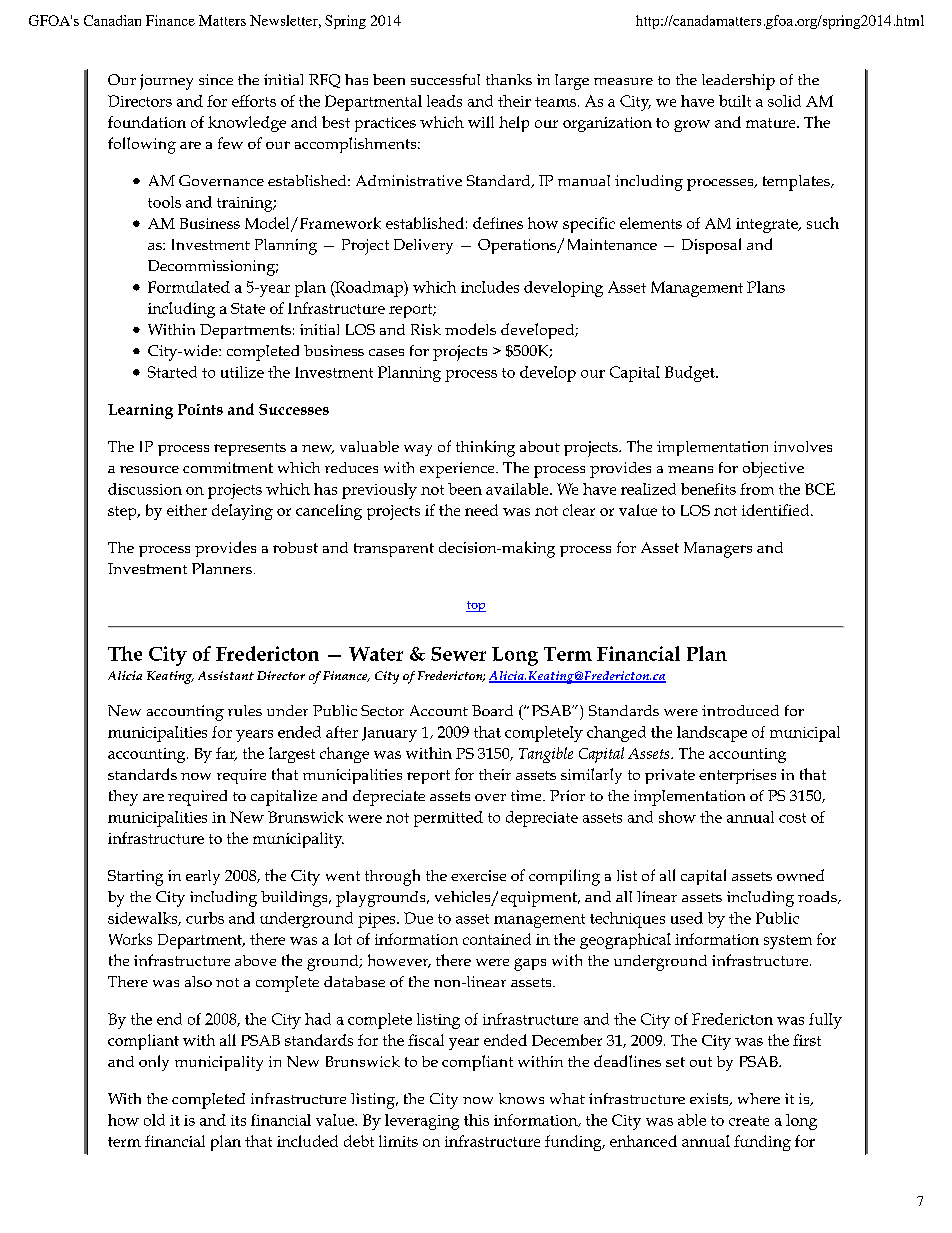 Image resolution: width=952 pixels, height=1233 pixels. Describe the element at coordinates (203, 877) in the screenshot. I see `early` at that location.
